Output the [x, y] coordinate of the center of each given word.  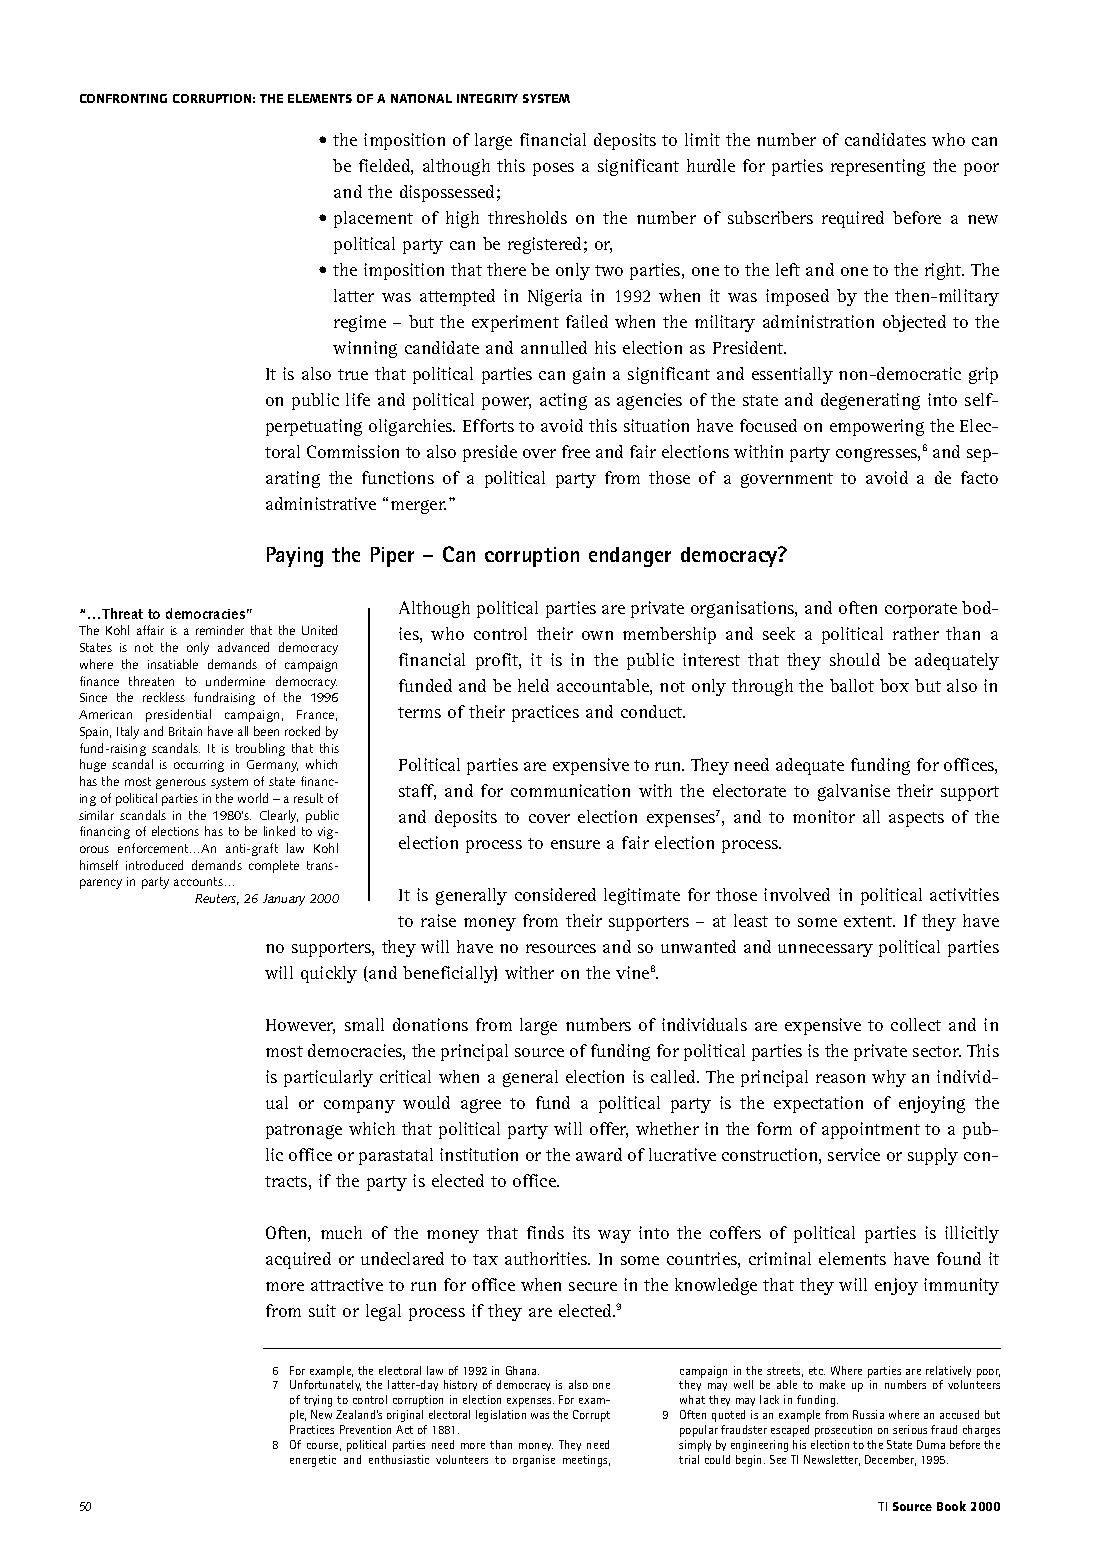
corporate [921, 610]
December [890, 1460]
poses [553, 169]
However [300, 1026]
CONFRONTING [123, 98]
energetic [313, 1461]
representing [878, 167]
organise [534, 1461]
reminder [220, 630]
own [597, 635]
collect [916, 1024]
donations [430, 1024]
